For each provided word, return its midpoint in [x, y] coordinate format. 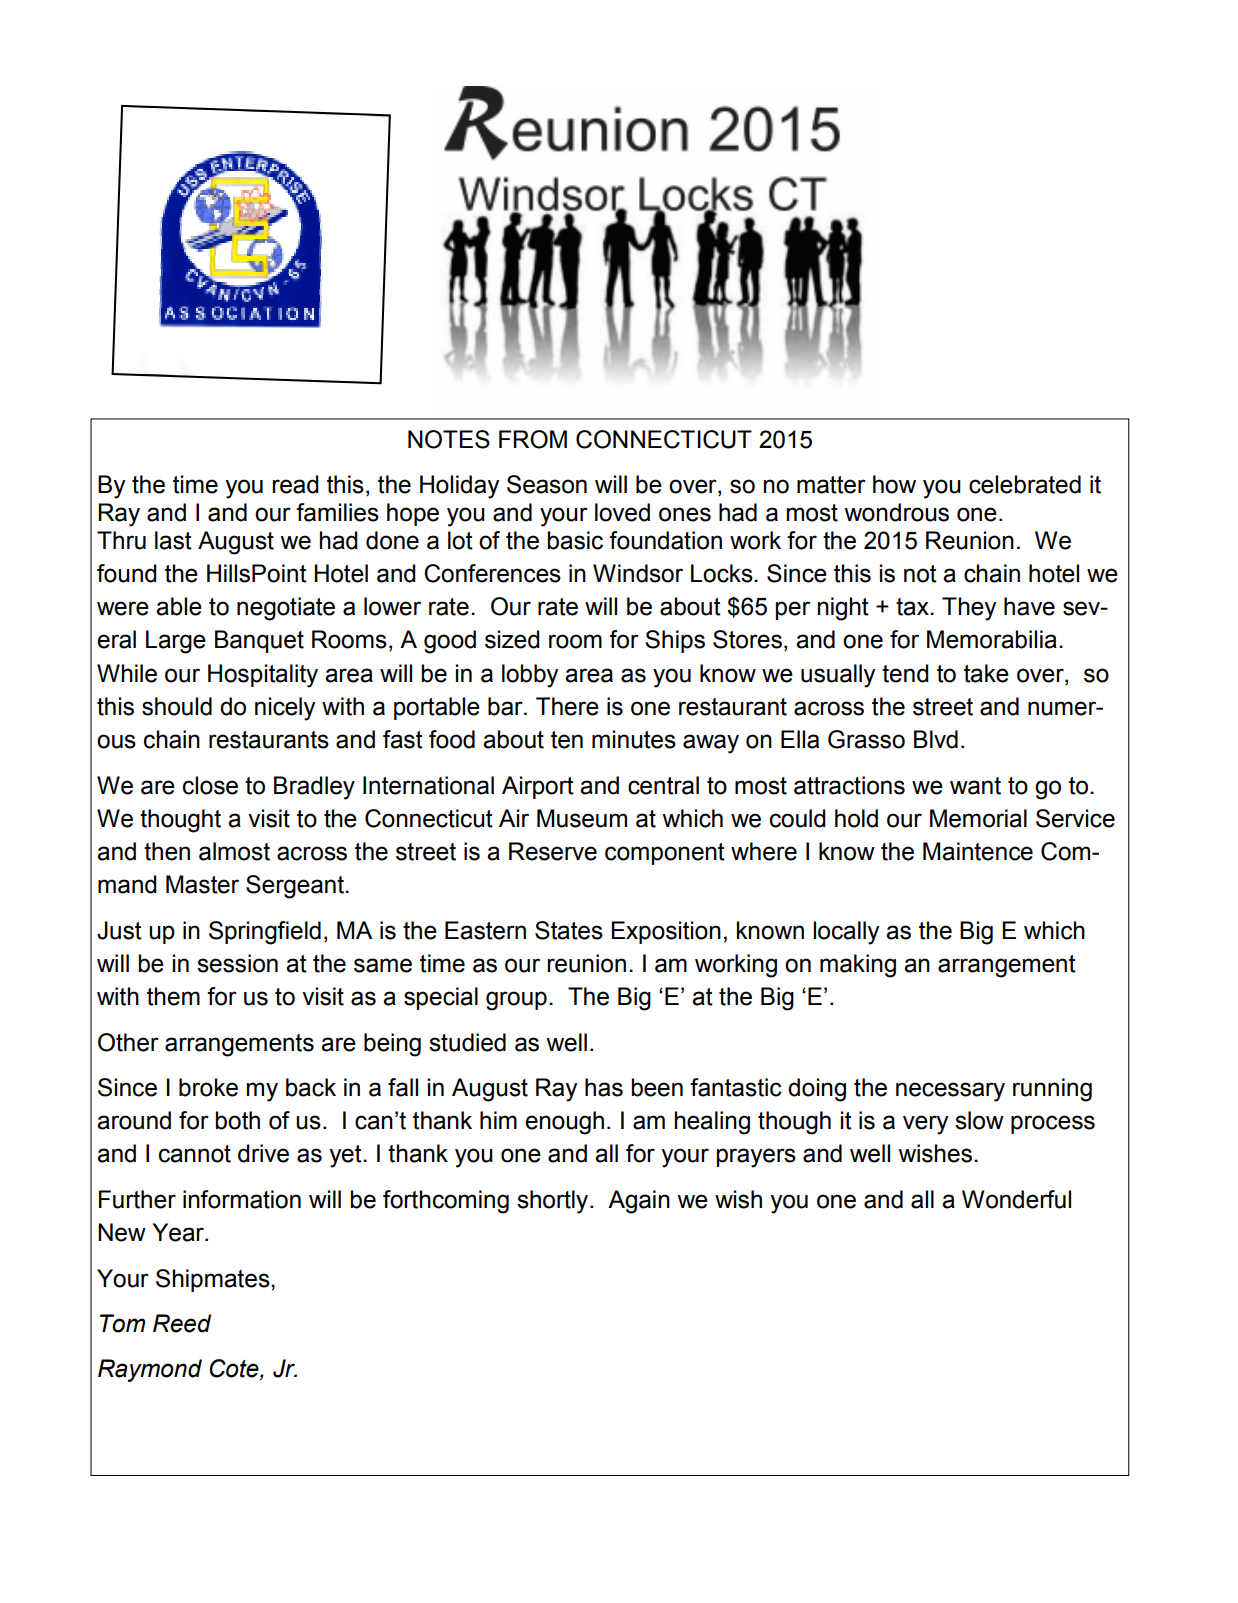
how [894, 484]
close [210, 785]
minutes [634, 739]
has [604, 1087]
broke [208, 1087]
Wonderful [1016, 1199]
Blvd [936, 739]
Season [547, 484]
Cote [235, 1369]
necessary [950, 1092]
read [295, 484]
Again [639, 1202]
